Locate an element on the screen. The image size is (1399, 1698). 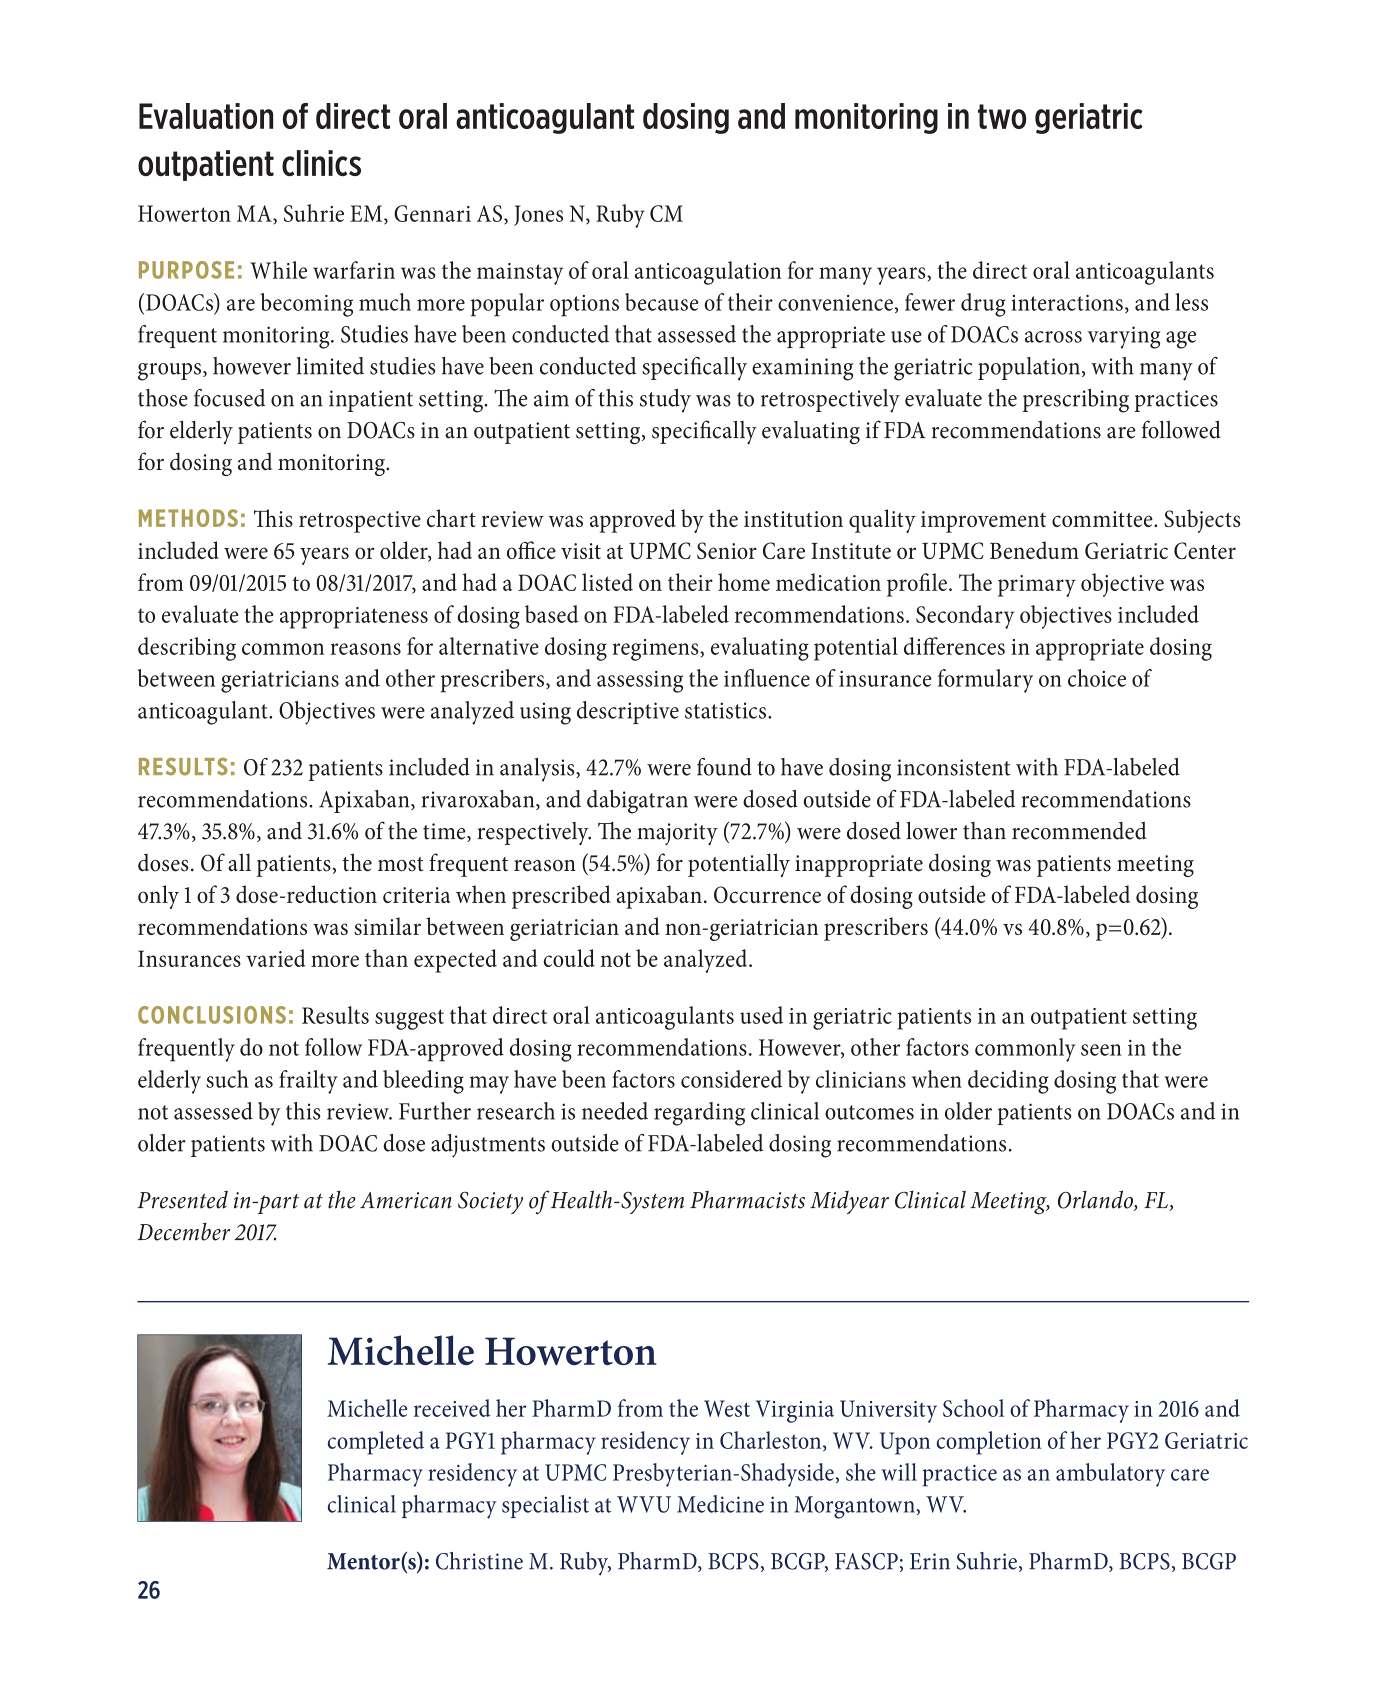
Medicine is located at coordinates (720, 1504).
